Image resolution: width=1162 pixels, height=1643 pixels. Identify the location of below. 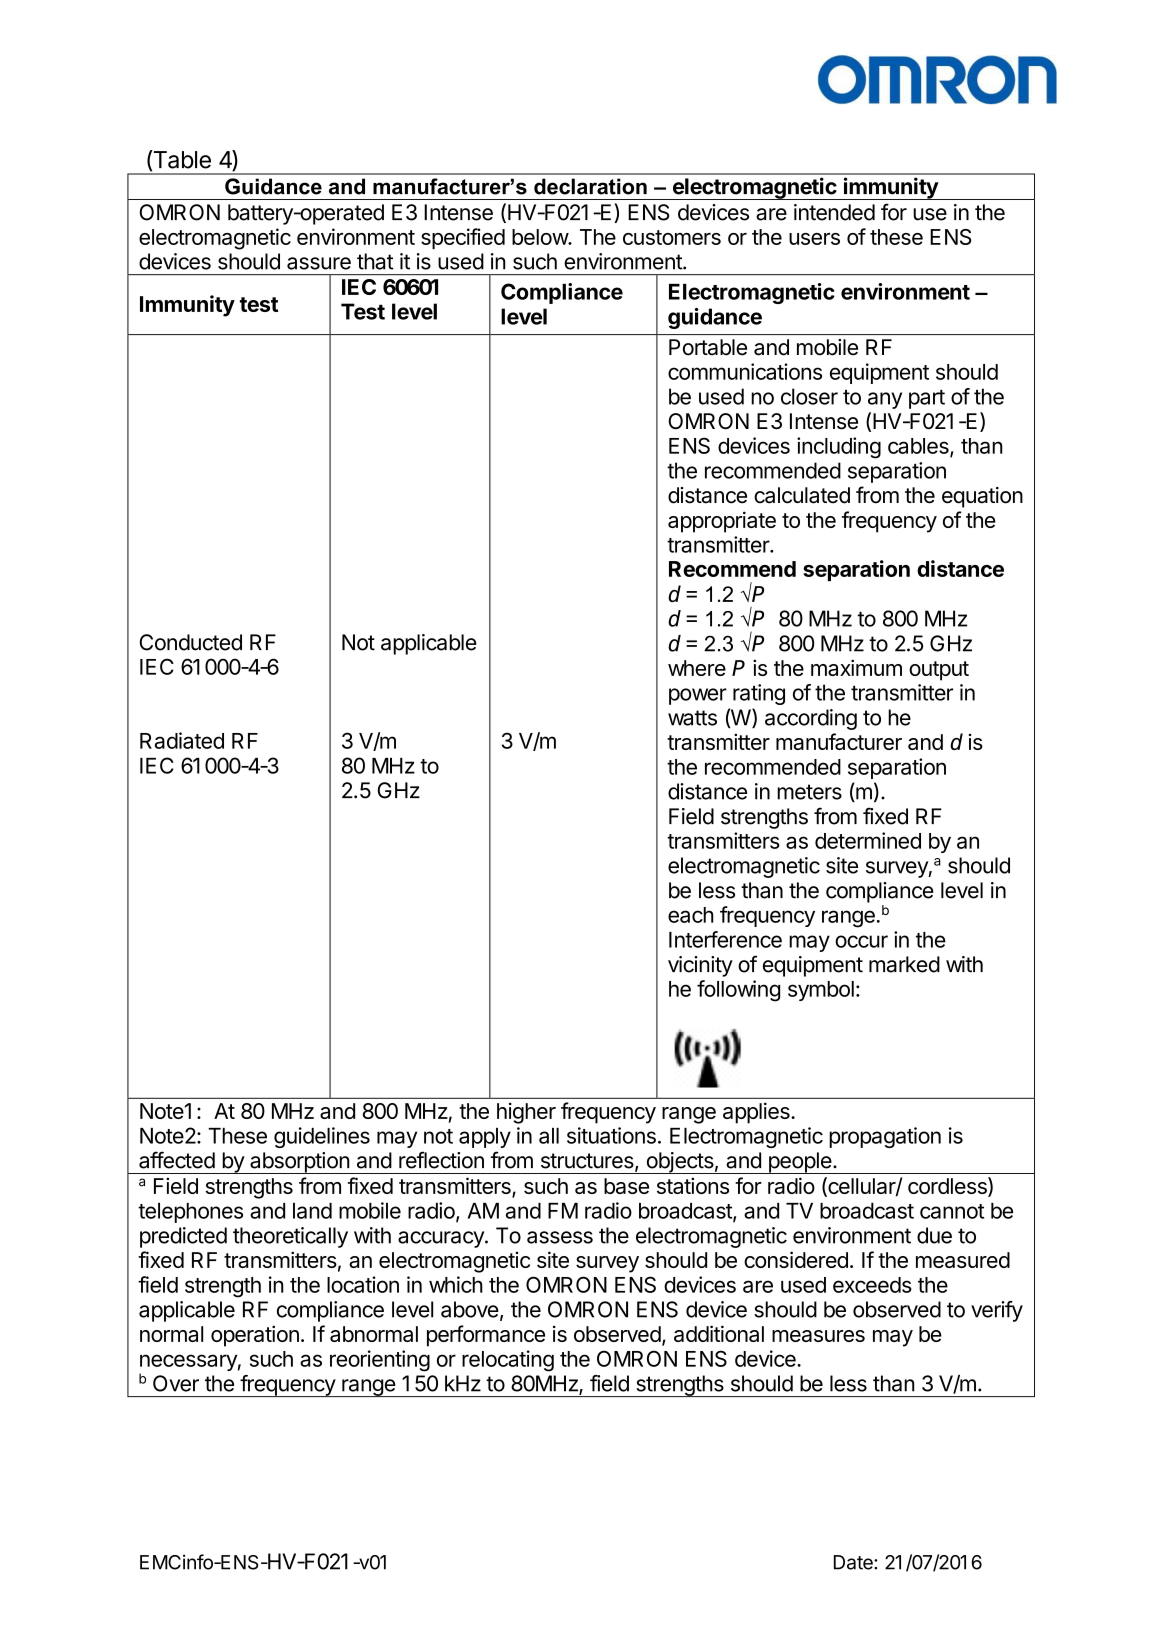
(540, 237).
